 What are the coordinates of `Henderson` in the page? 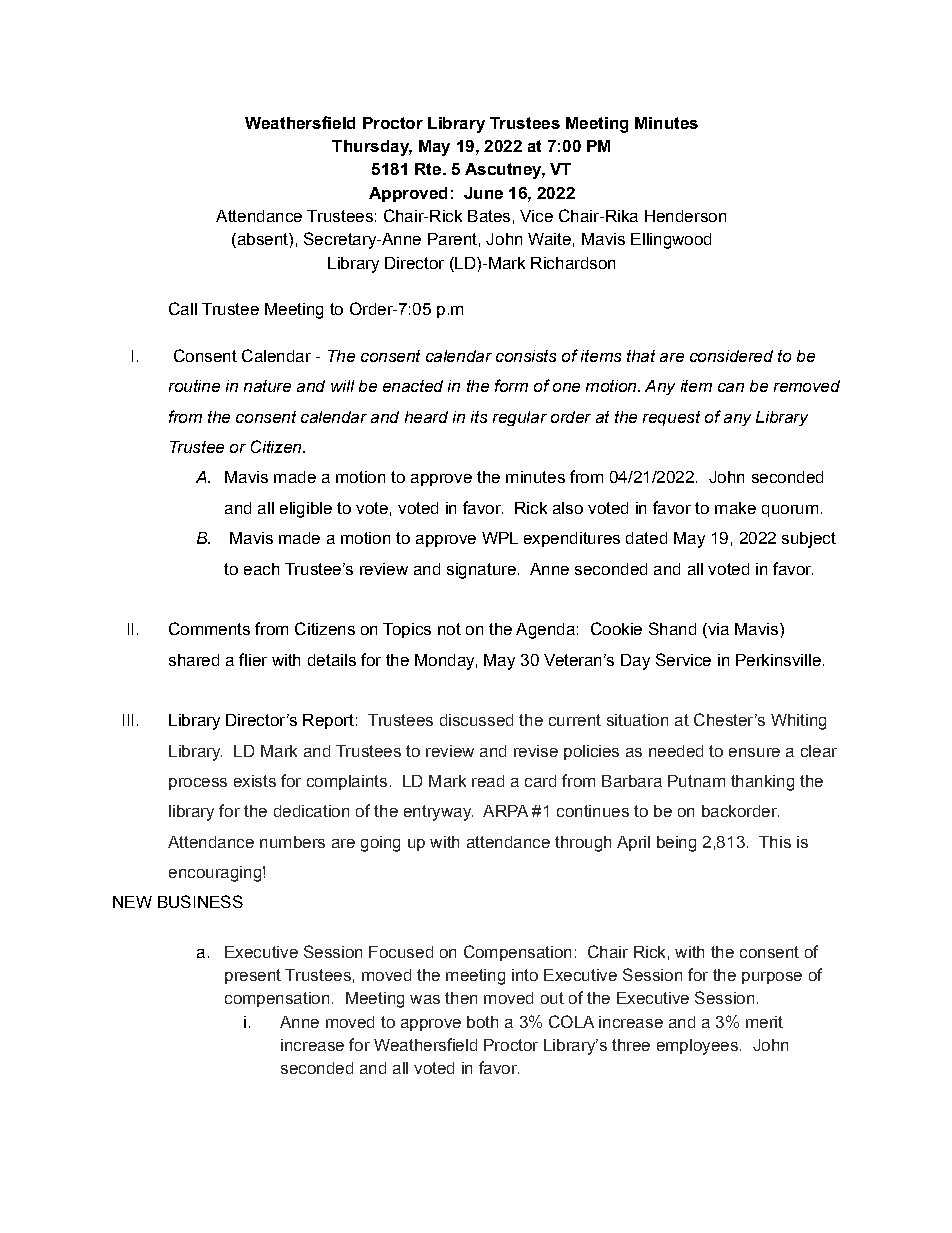 It's located at (685, 216).
